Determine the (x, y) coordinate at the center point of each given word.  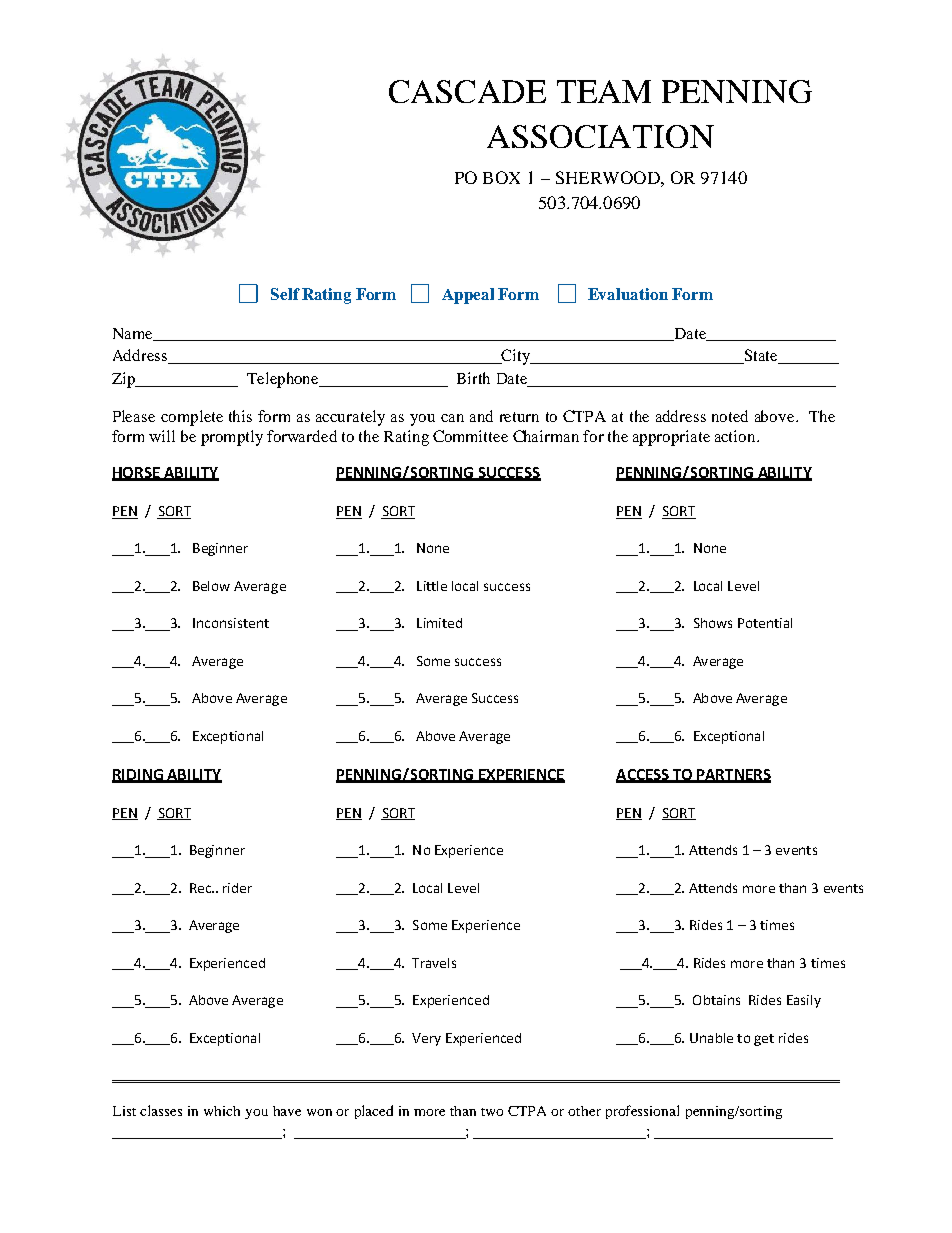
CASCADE (467, 91)
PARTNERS (733, 775)
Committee (470, 436)
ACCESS (643, 775)
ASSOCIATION (600, 136)
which (222, 1111)
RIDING (138, 775)
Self (285, 294)
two (492, 1112)
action (736, 436)
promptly (232, 438)
